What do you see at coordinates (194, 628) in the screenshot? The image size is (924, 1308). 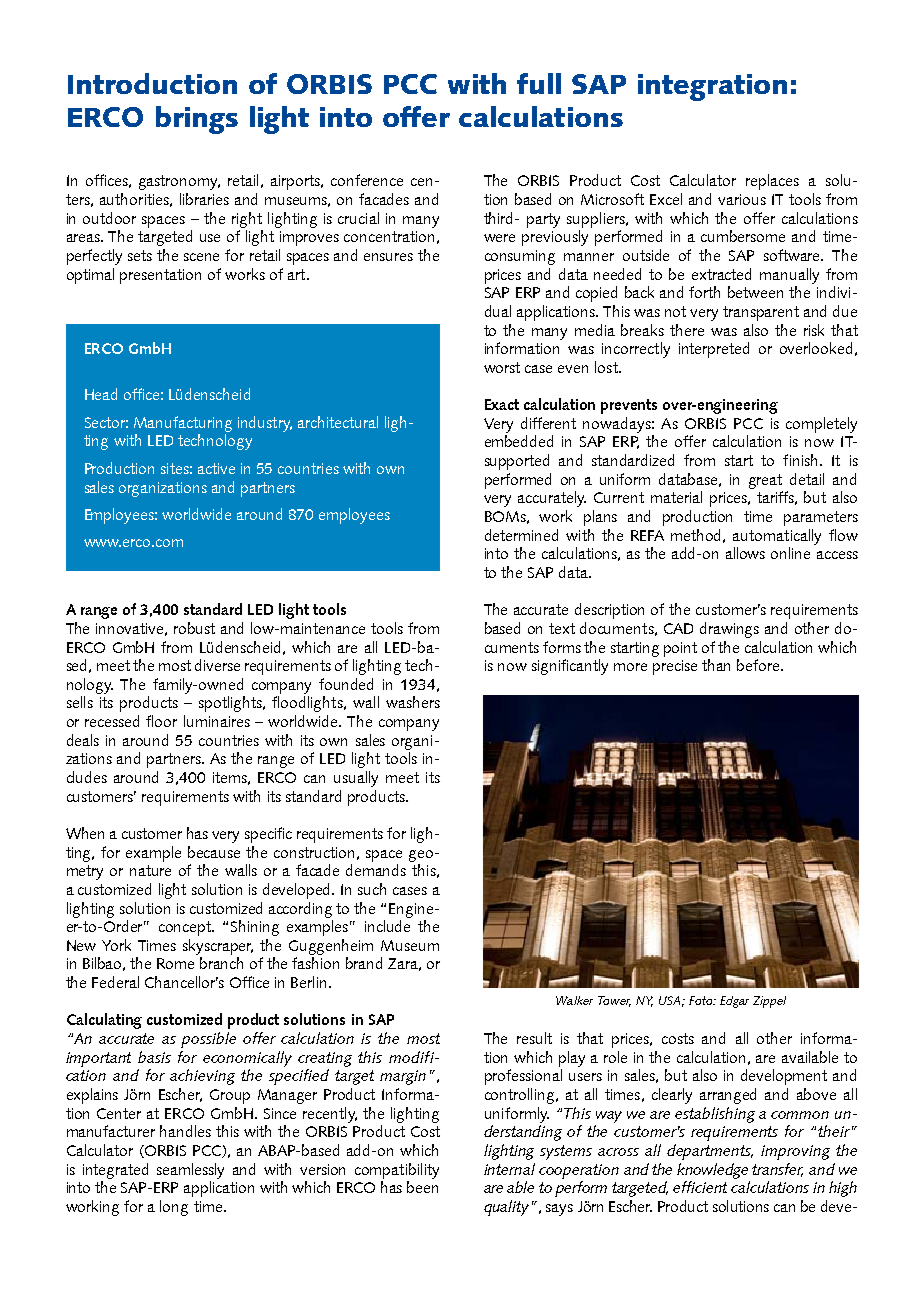 I see `robust` at bounding box center [194, 628].
